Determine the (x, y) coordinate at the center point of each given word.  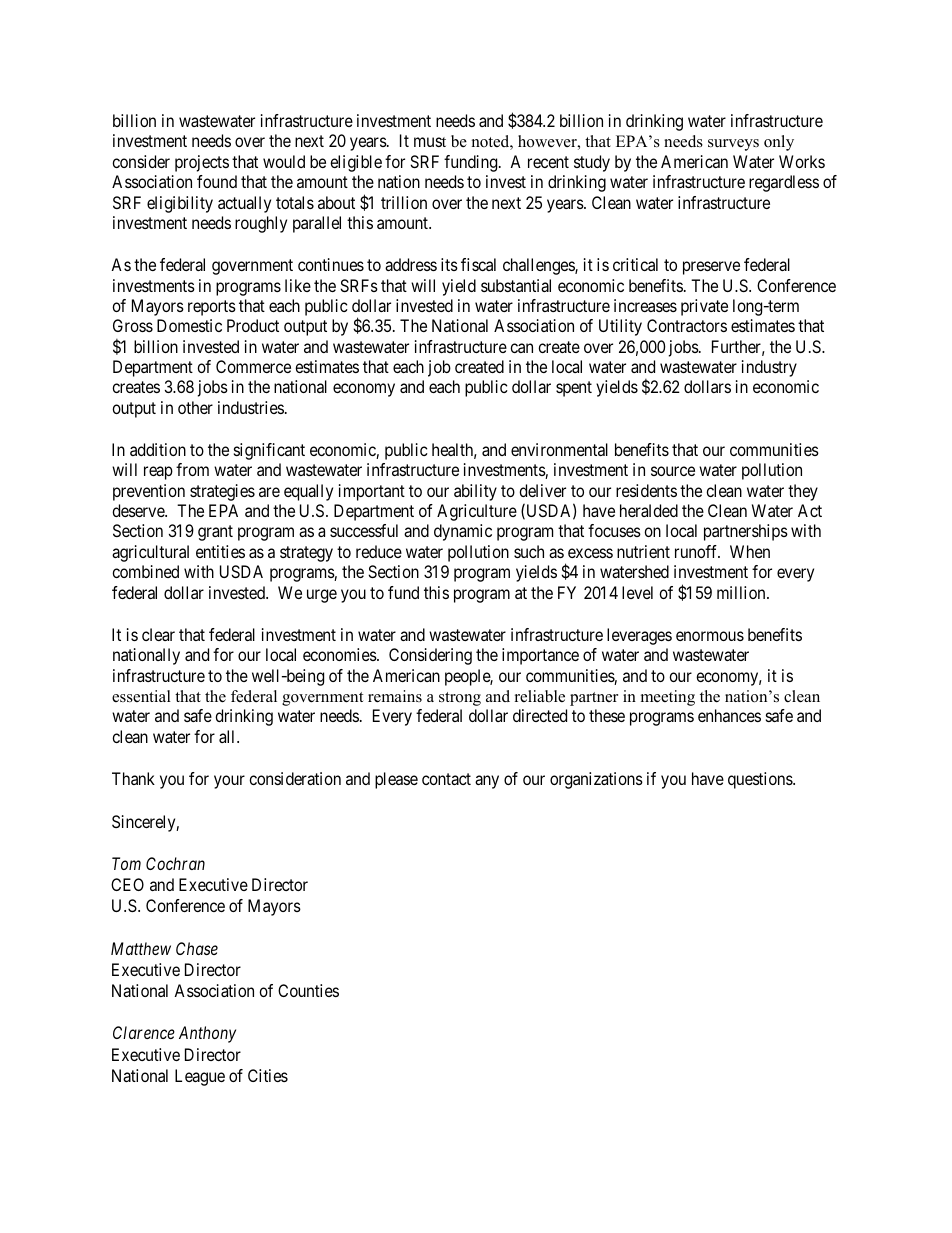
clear (158, 634)
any (487, 782)
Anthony (207, 1034)
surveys (733, 145)
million (742, 592)
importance (540, 656)
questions (761, 780)
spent (574, 389)
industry (769, 368)
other (195, 407)
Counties (308, 990)
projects (202, 163)
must (430, 142)
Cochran (175, 863)
